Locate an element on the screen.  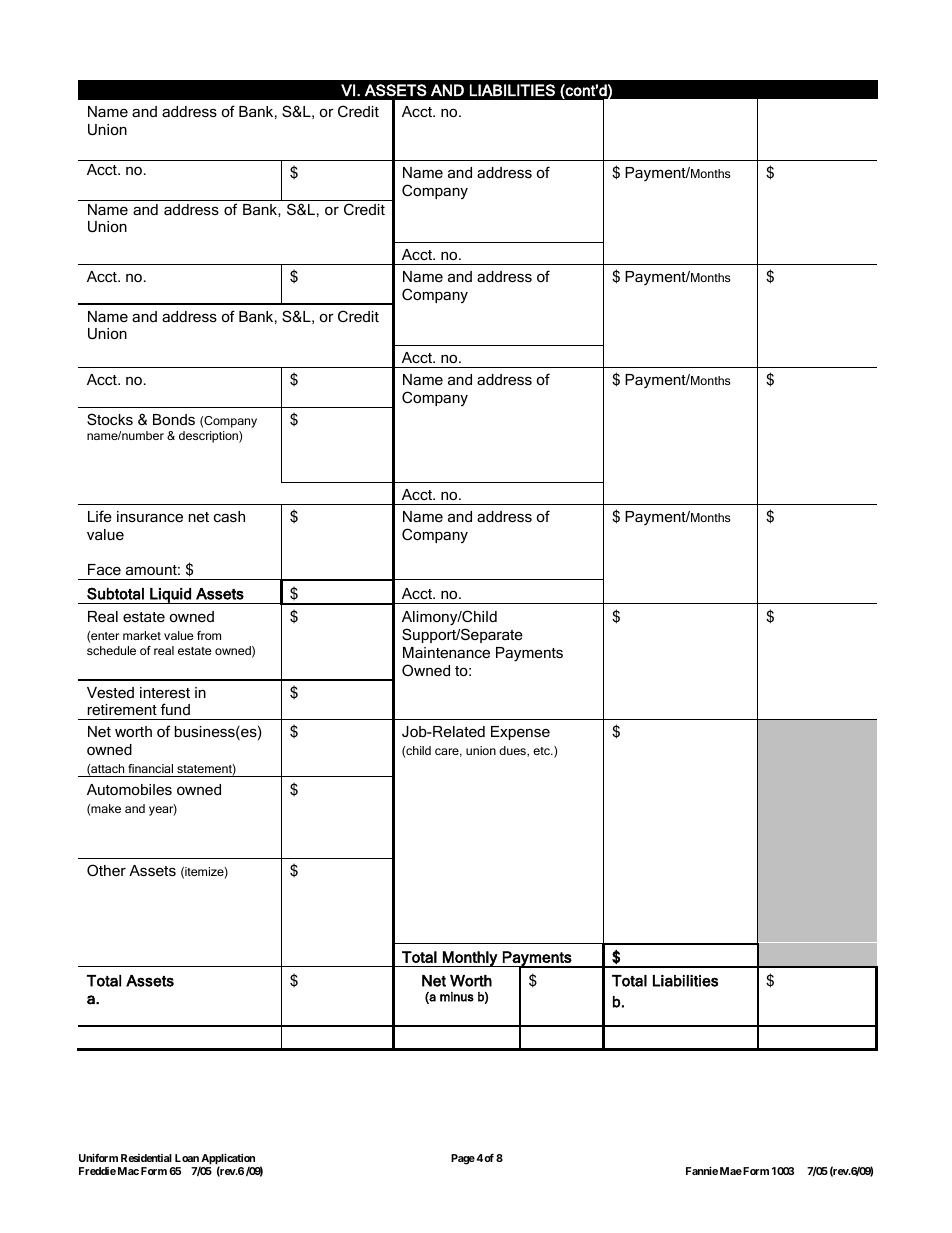
cash is located at coordinates (229, 516).
